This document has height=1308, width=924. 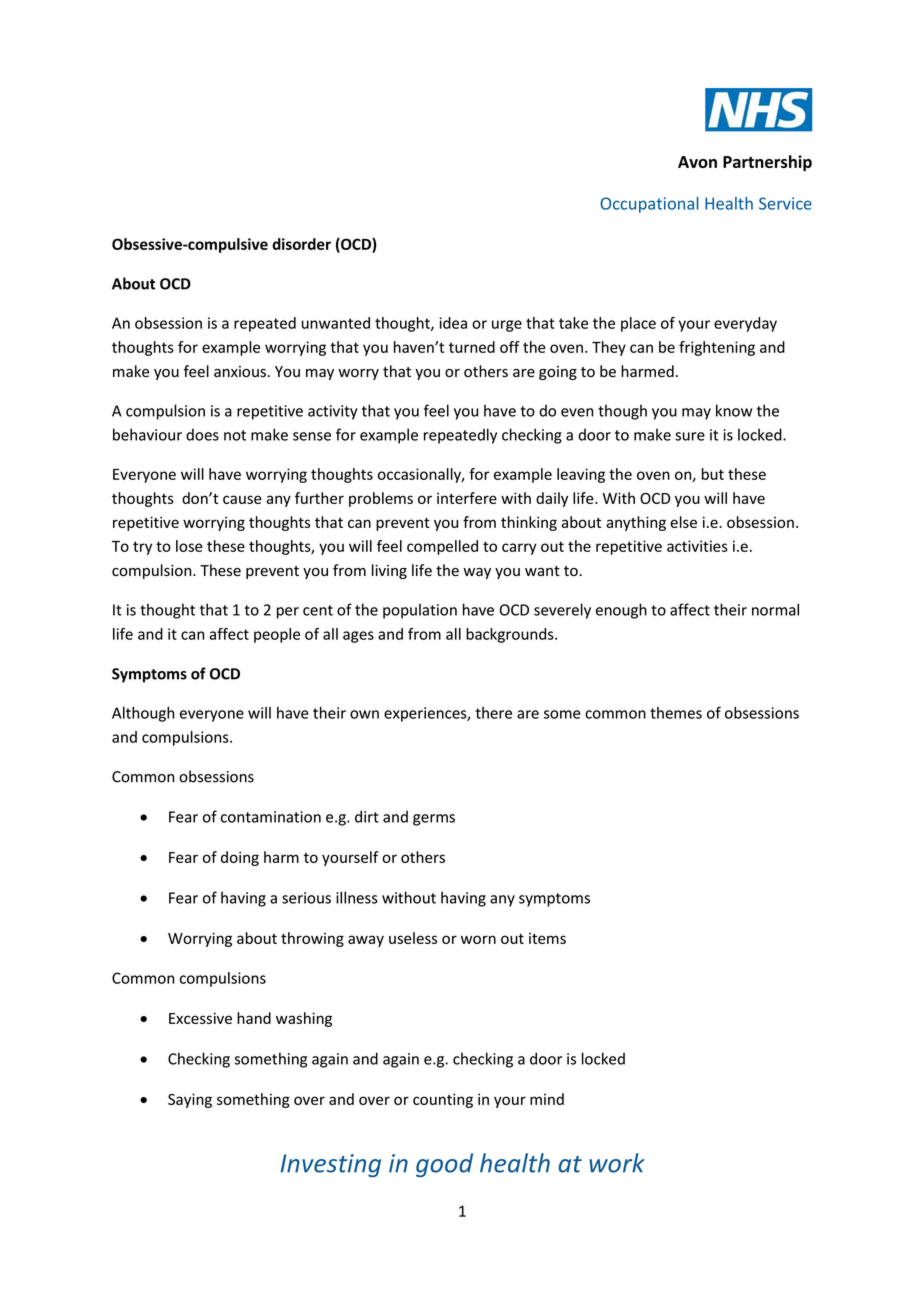 I want to click on Avon, so click(x=697, y=162).
